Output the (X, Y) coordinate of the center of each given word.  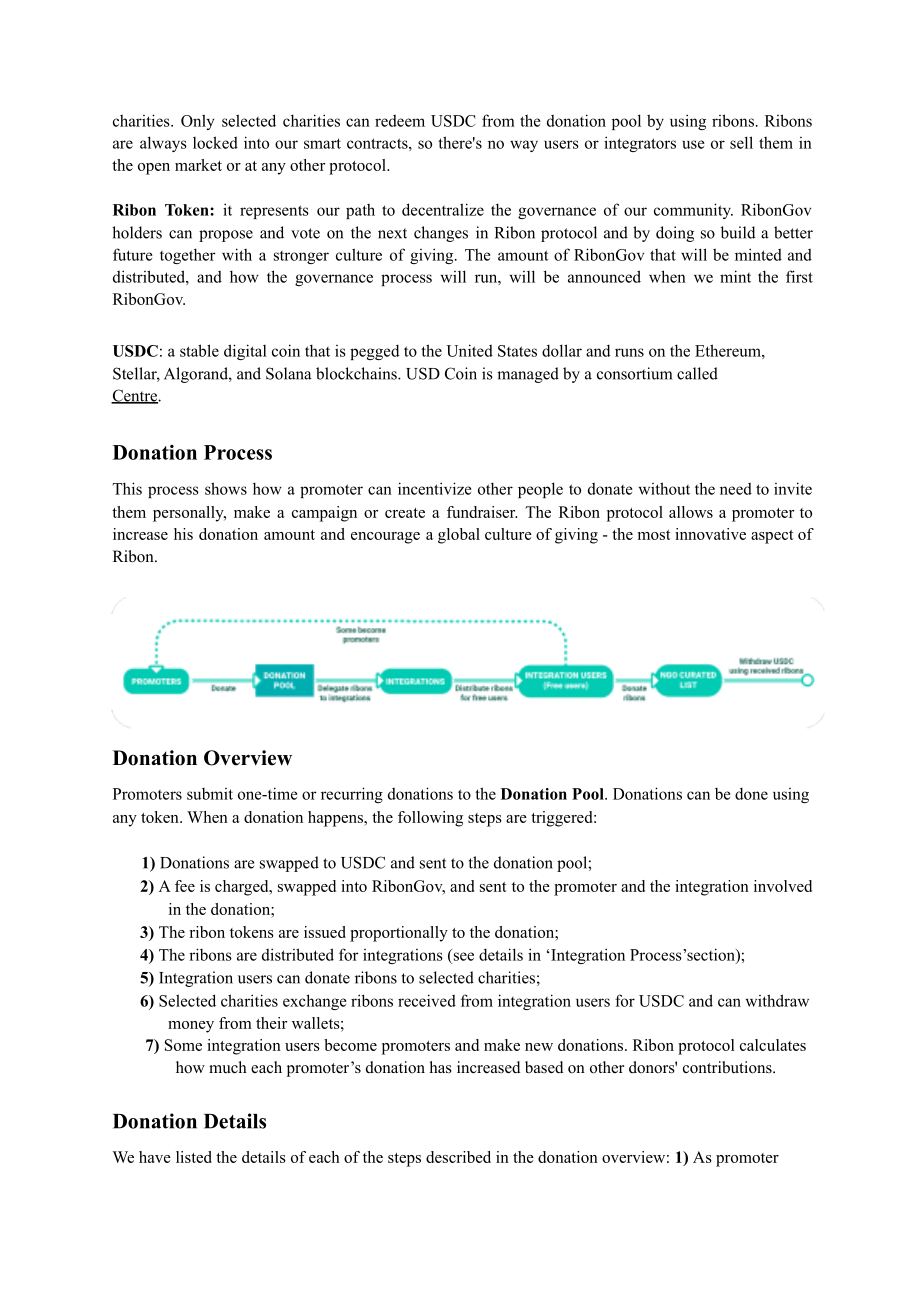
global (459, 536)
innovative (710, 534)
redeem (400, 121)
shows (226, 488)
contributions (728, 1067)
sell (741, 142)
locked (215, 142)
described (458, 1157)
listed (194, 1157)
